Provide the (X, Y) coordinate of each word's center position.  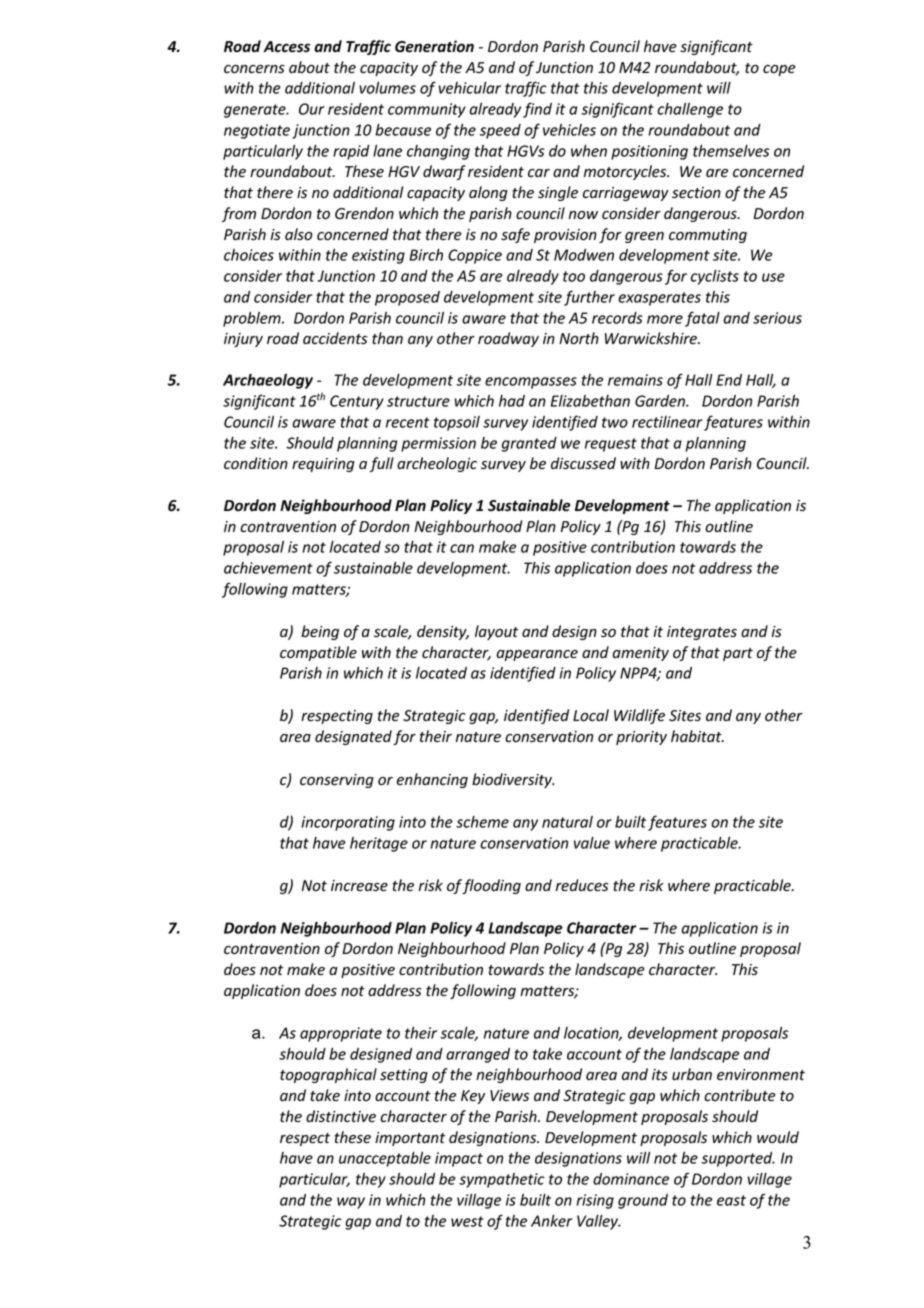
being (320, 632)
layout (496, 632)
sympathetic (502, 1180)
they (371, 1180)
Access (286, 47)
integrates (702, 633)
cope (779, 70)
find (537, 110)
